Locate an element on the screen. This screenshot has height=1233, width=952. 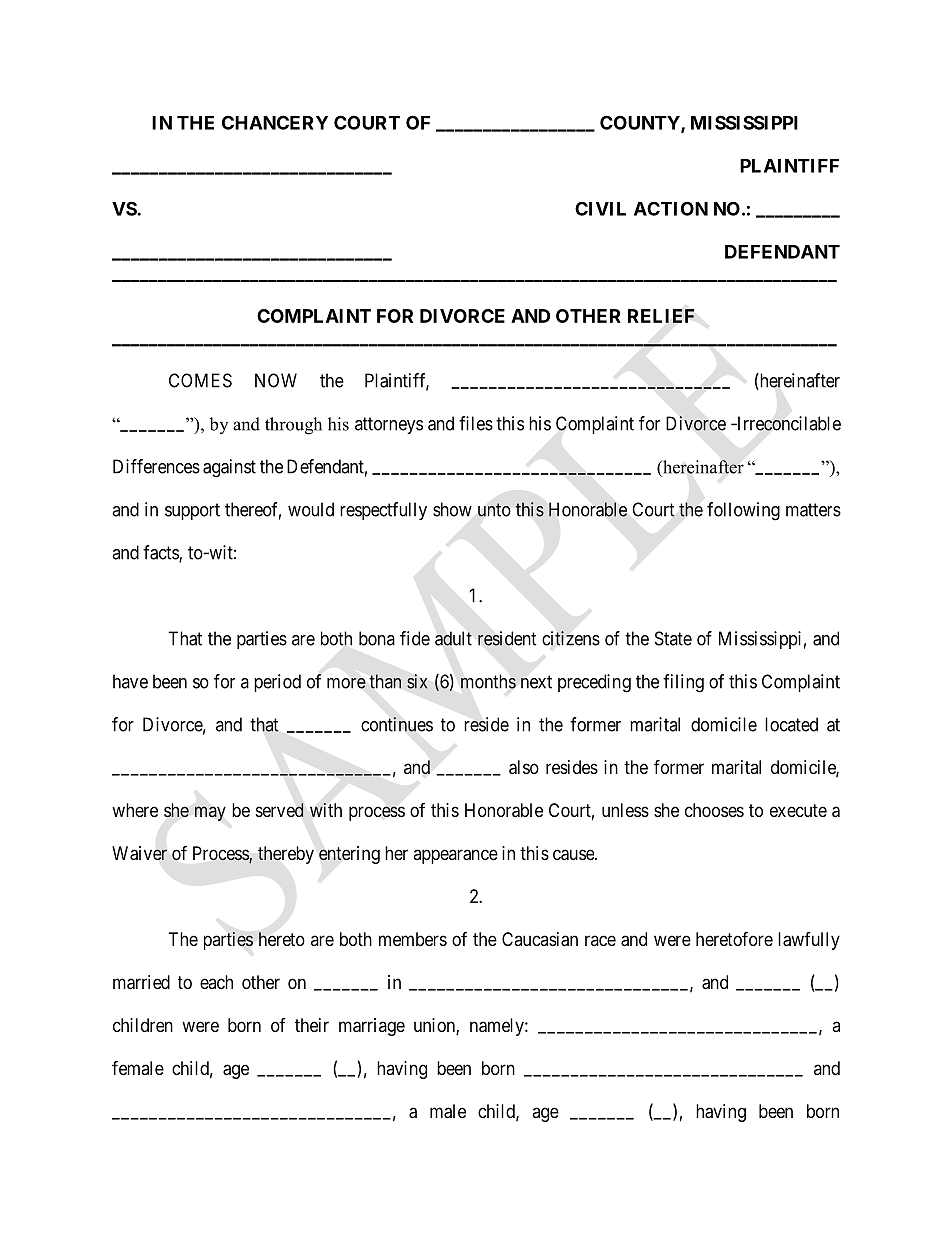
also is located at coordinates (524, 767).
